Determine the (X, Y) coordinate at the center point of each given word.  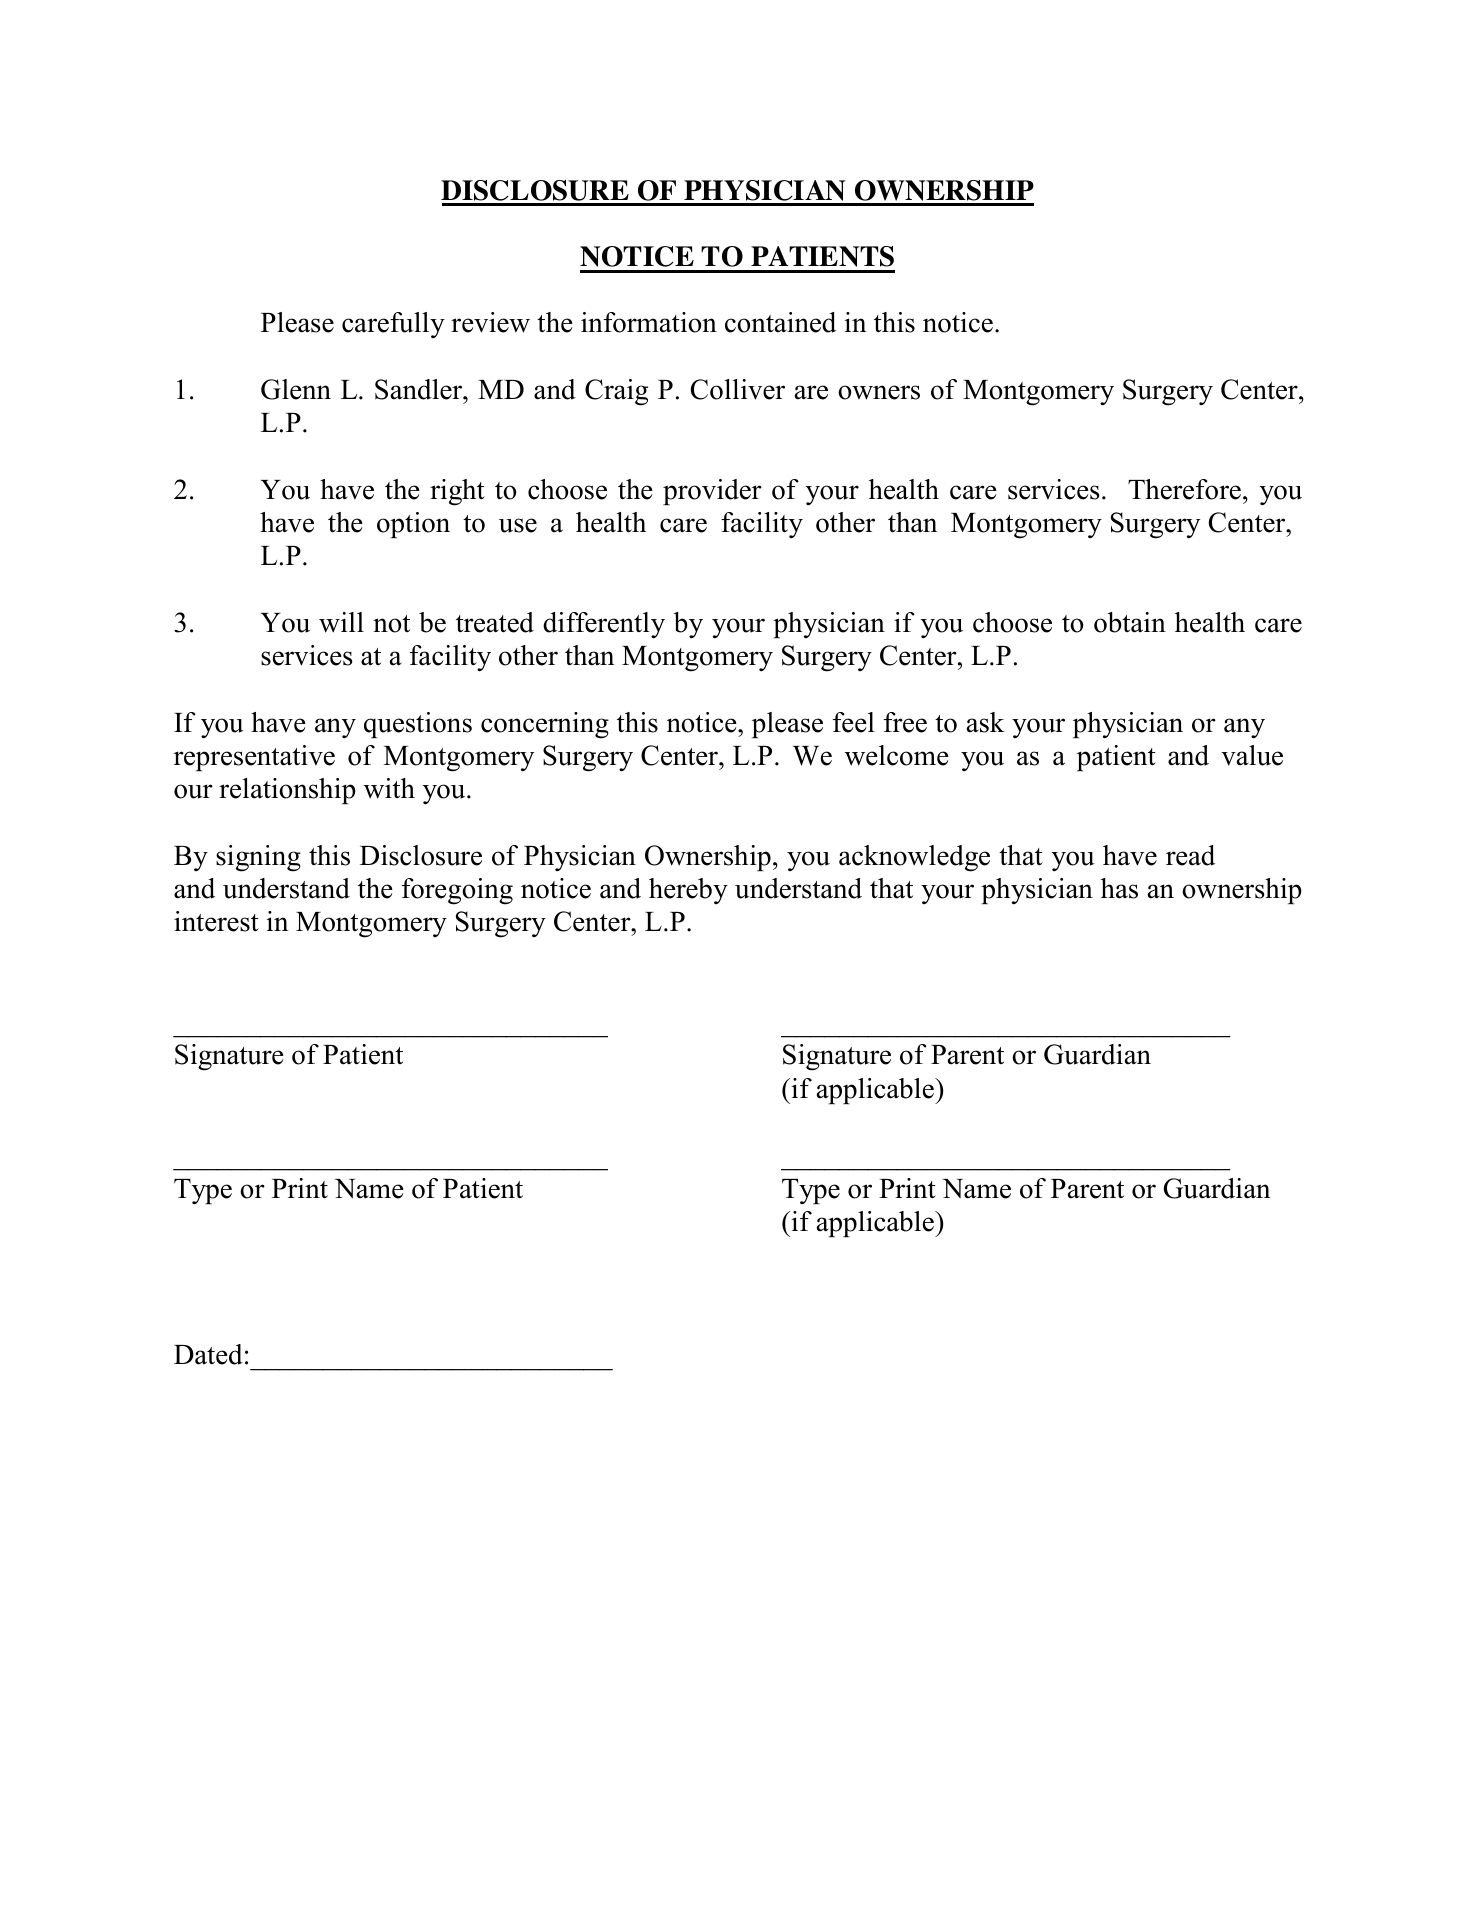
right (457, 492)
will (341, 622)
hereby (688, 891)
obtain (1130, 622)
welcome (897, 755)
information (649, 322)
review (490, 322)
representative (254, 758)
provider (712, 492)
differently (604, 625)
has (1119, 888)
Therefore (1184, 489)
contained (780, 322)
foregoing (457, 891)
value (1252, 755)
